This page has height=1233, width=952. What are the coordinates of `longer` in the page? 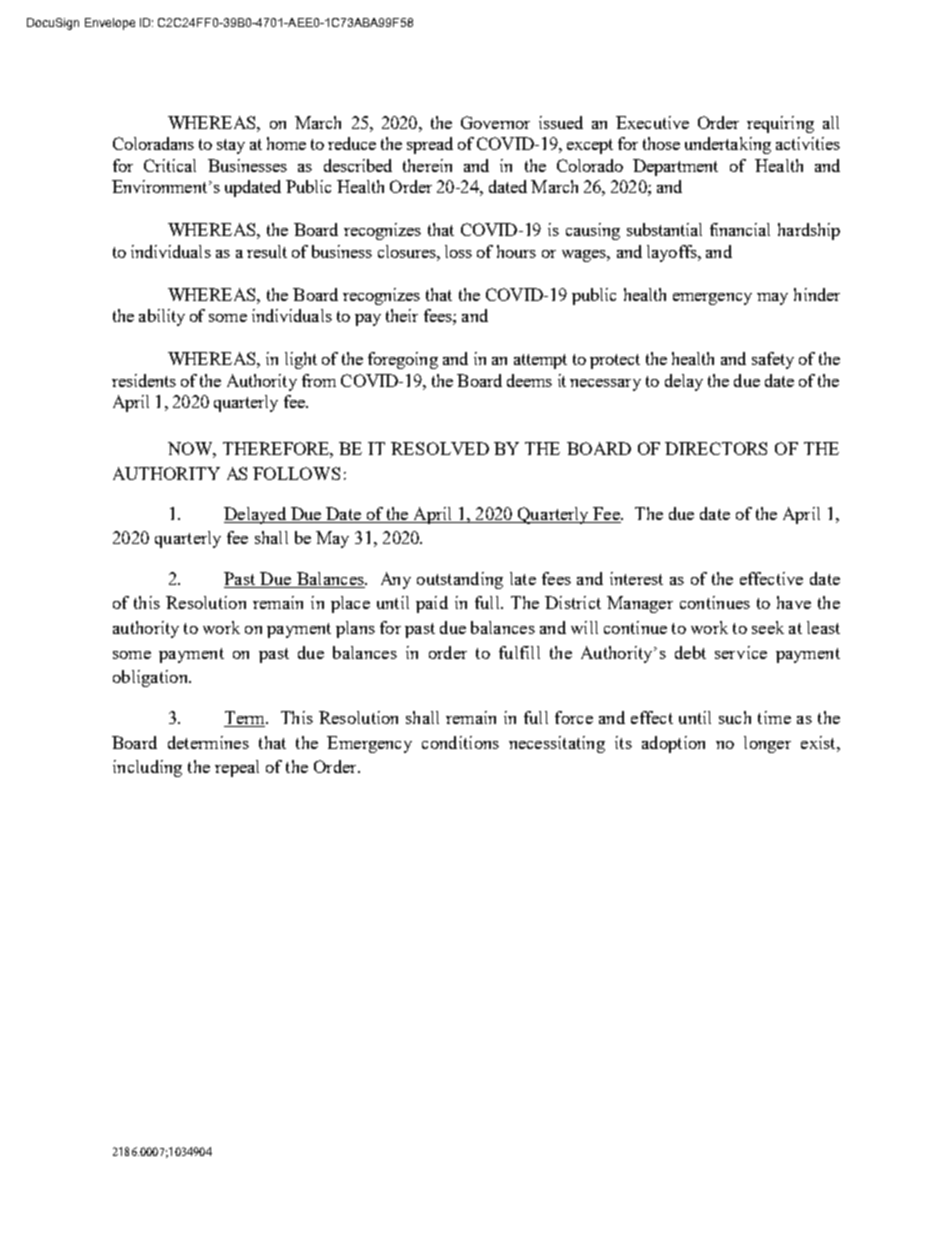 It's located at (767, 744).
